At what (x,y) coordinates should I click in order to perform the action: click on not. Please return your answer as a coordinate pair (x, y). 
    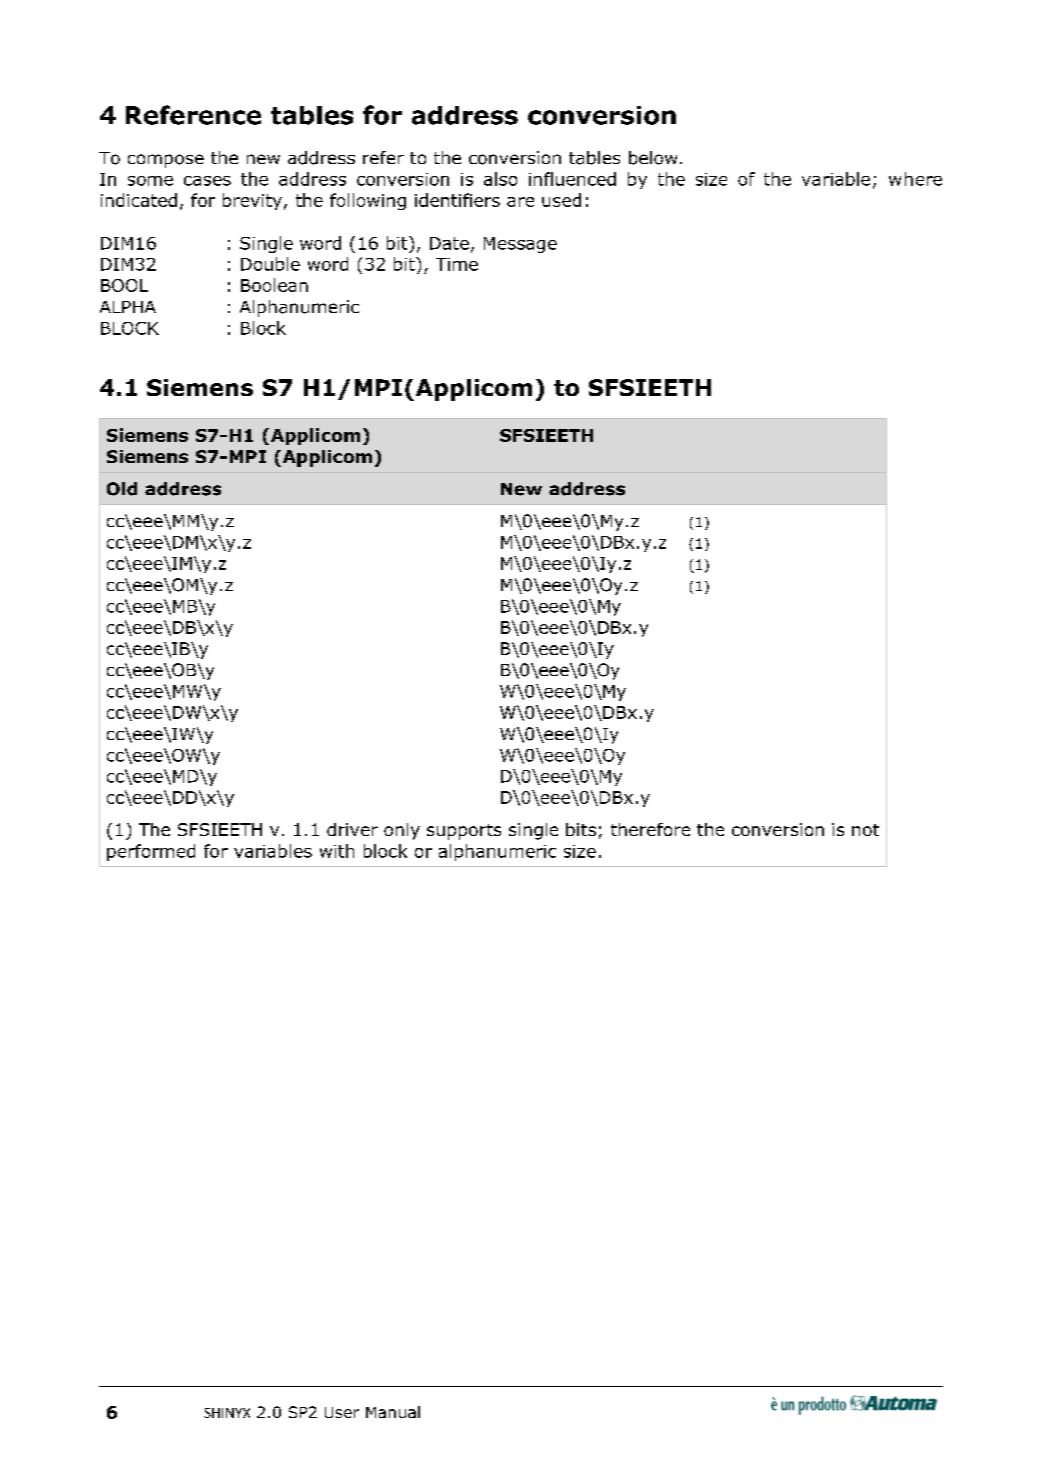
    Looking at the image, I should click on (865, 830).
